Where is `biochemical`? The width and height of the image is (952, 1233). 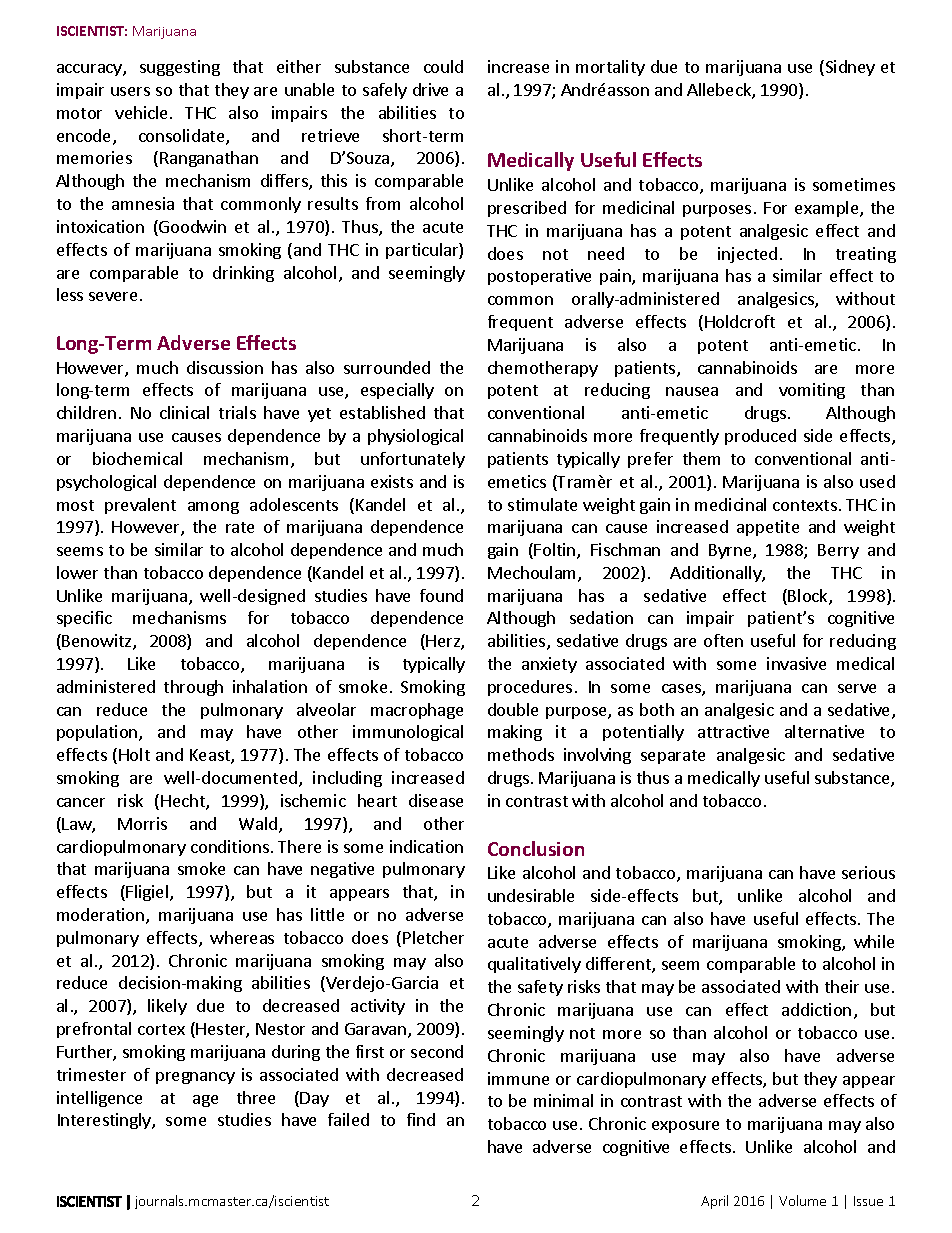 biochemical is located at coordinates (137, 458).
